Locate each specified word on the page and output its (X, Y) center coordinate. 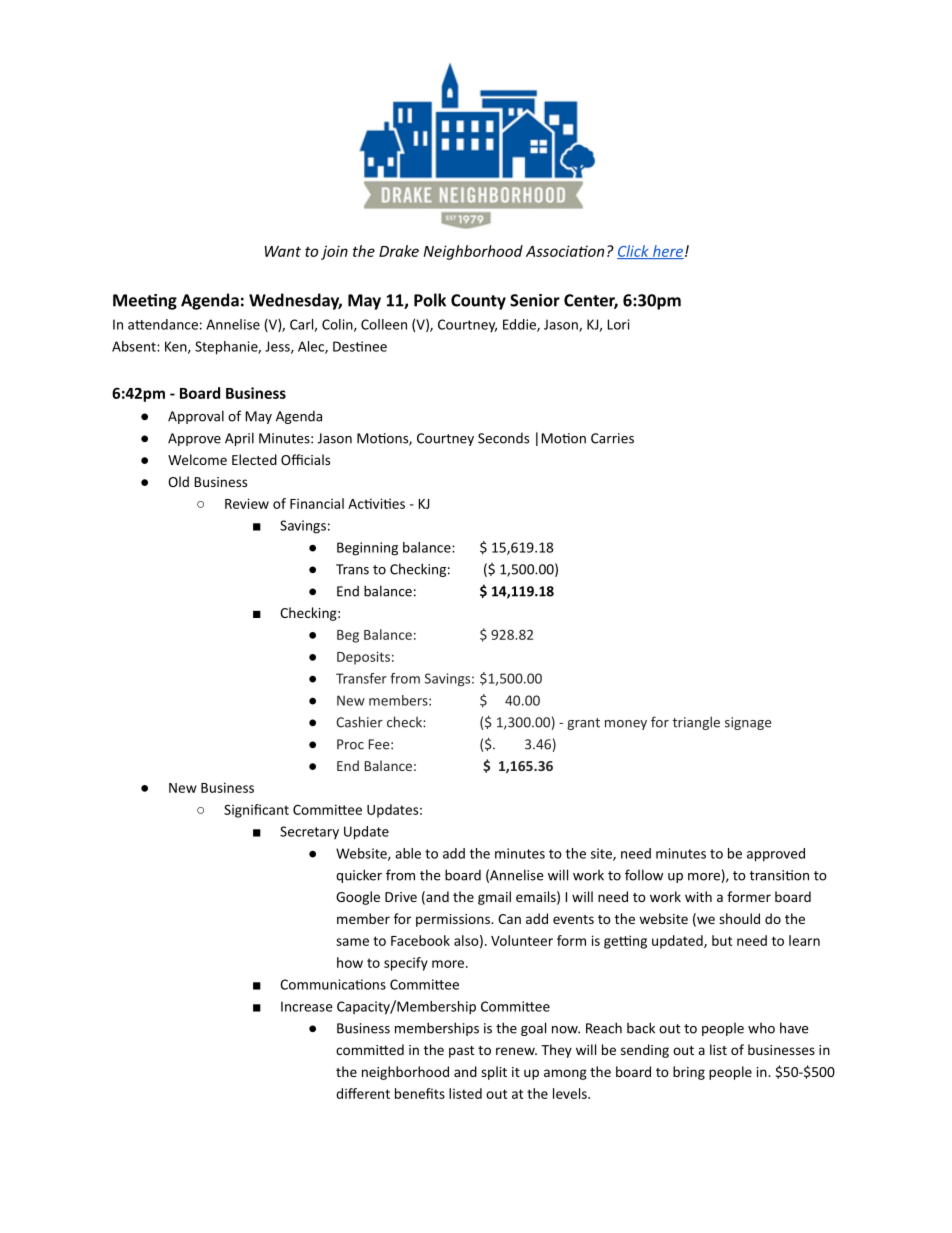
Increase (307, 1006)
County (478, 302)
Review (247, 503)
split (494, 1073)
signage (748, 723)
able (408, 853)
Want (283, 251)
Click (634, 252)
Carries (612, 438)
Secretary (309, 832)
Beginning (367, 549)
